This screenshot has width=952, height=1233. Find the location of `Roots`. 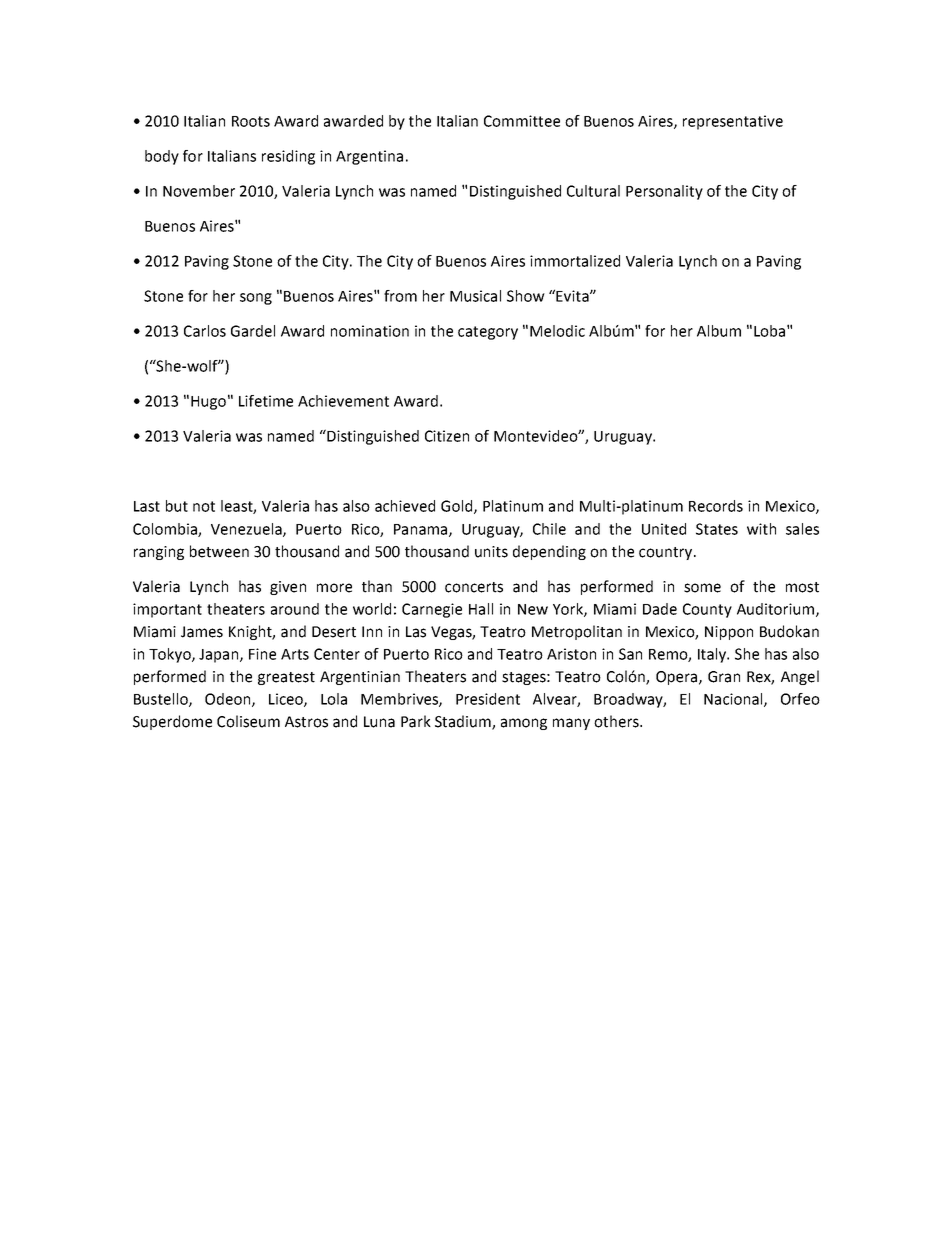

Roots is located at coordinates (251, 121).
